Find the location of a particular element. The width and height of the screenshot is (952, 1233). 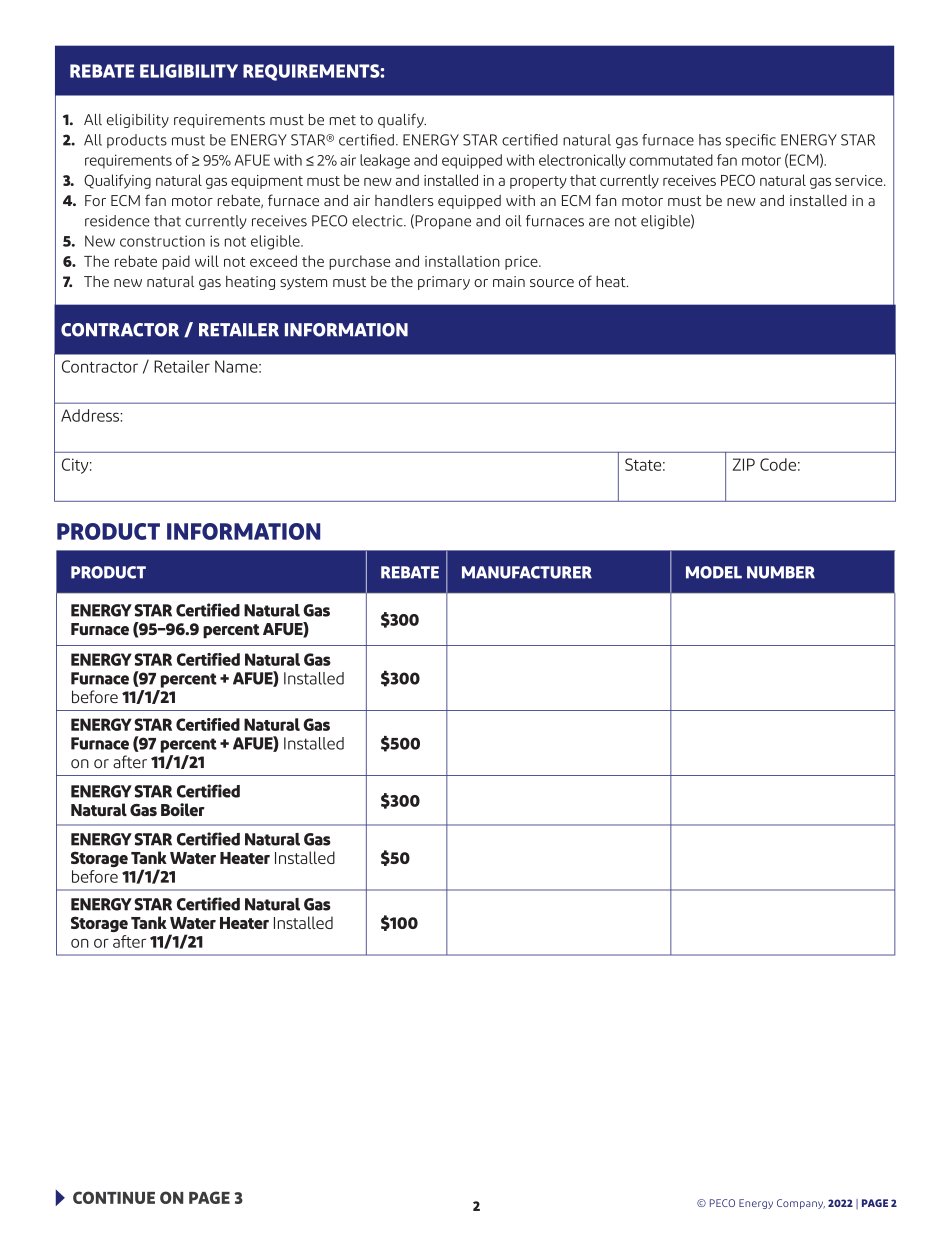

main is located at coordinates (509, 281).
